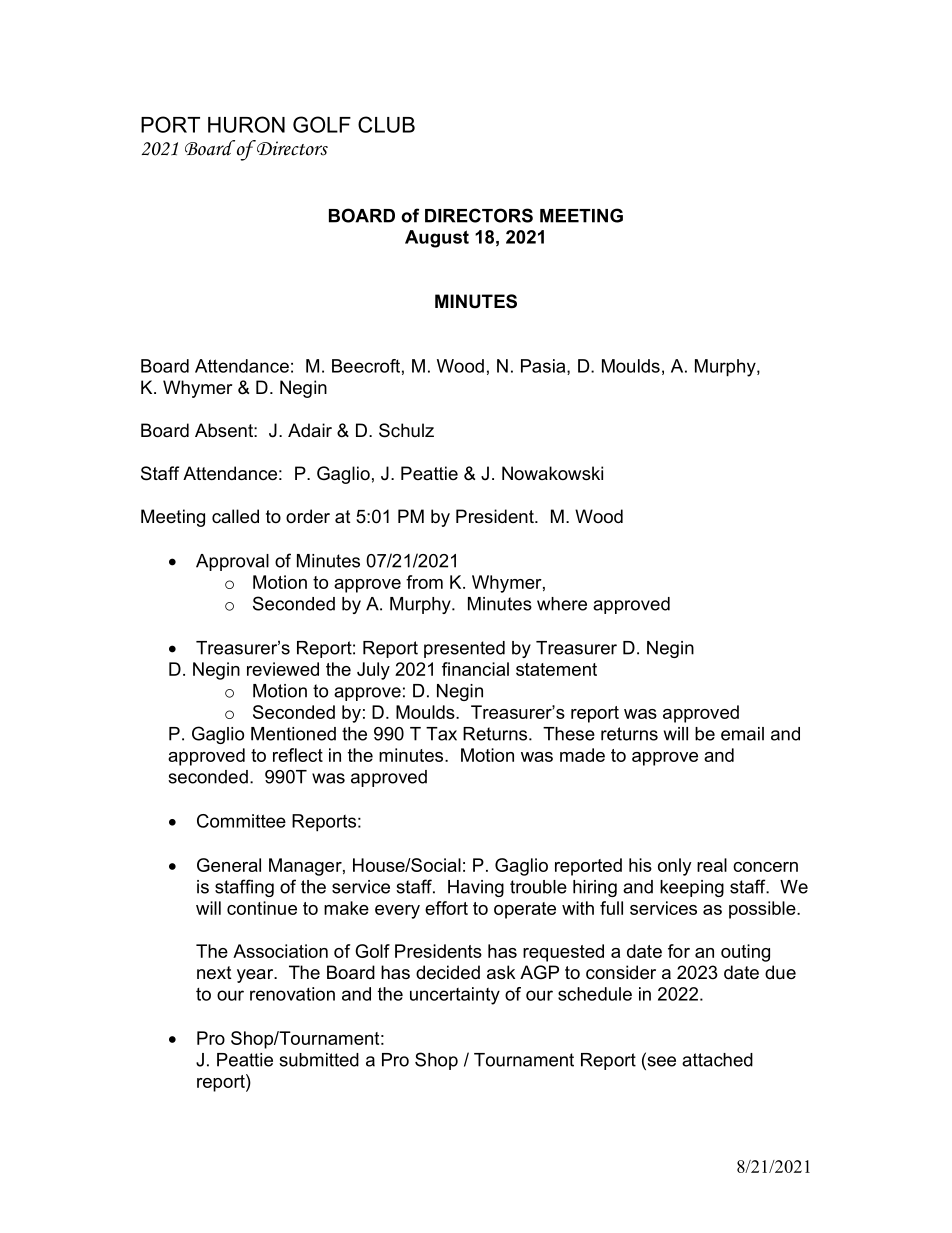 The width and height of the screenshot is (952, 1233). What do you see at coordinates (437, 239) in the screenshot?
I see `August` at bounding box center [437, 239].
